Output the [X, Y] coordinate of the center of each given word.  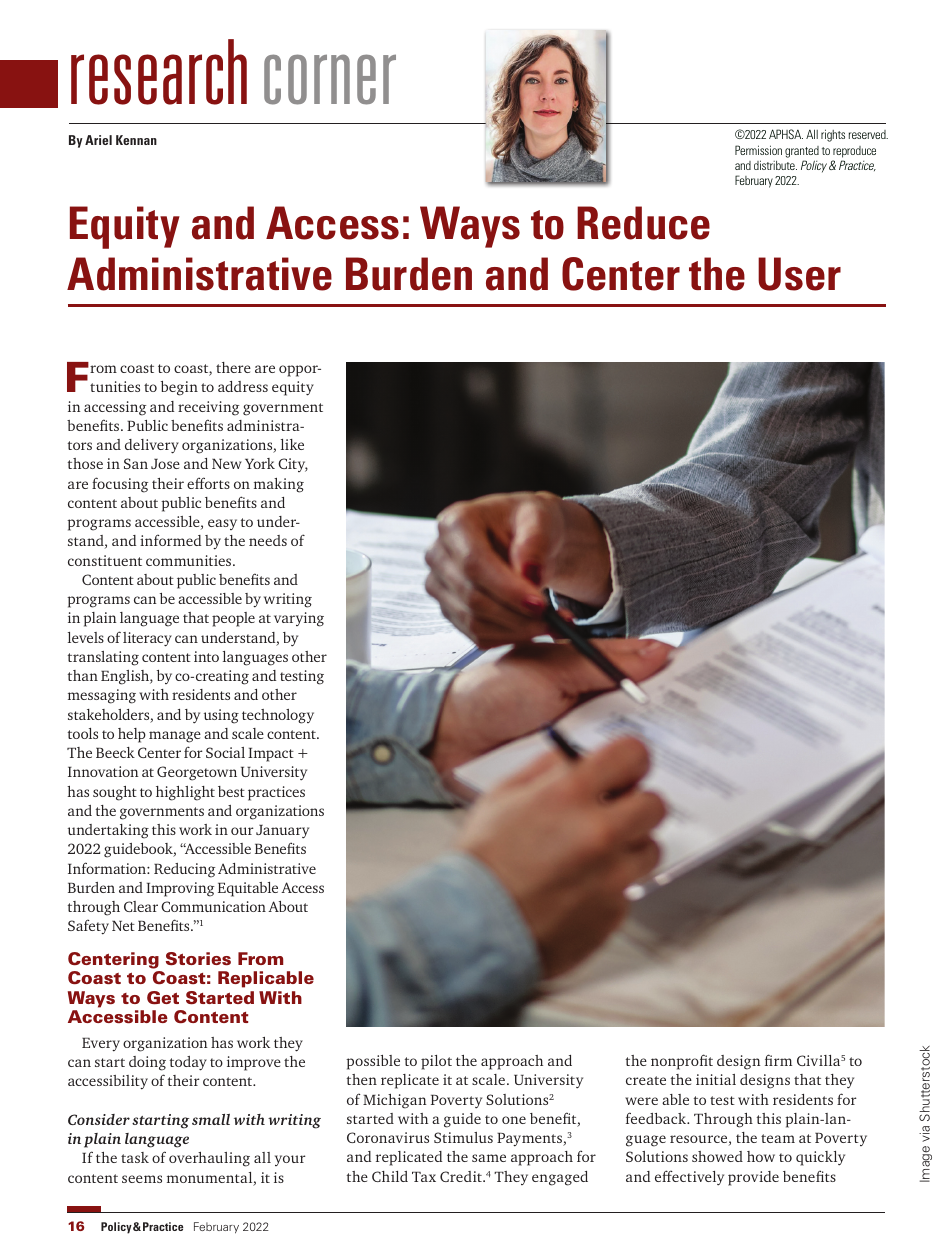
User [799, 274]
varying [299, 619]
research [159, 72]
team [778, 1138]
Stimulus [463, 1137]
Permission [758, 150]
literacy [147, 639]
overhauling [209, 1159]
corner [330, 79]
